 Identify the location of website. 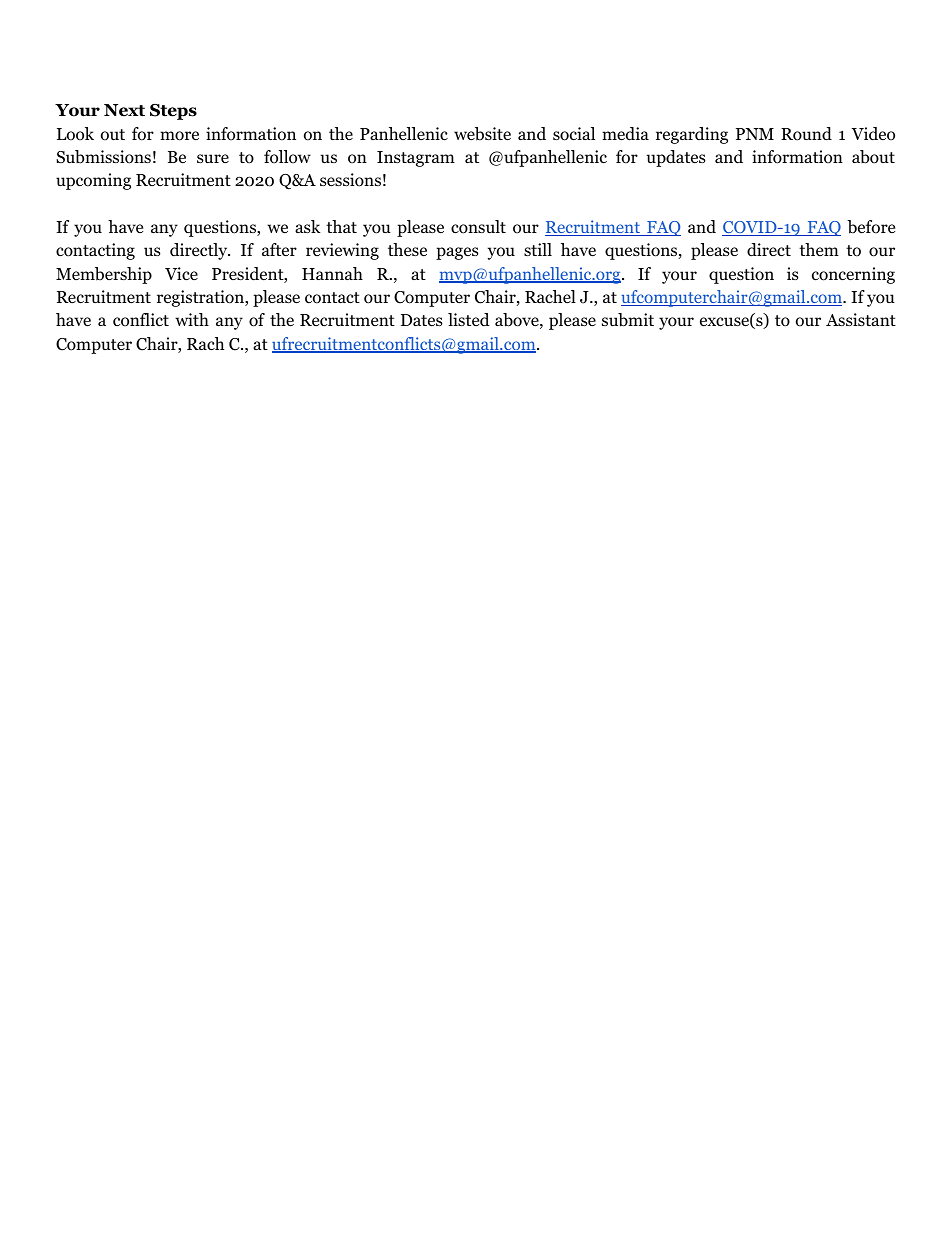
(482, 134).
